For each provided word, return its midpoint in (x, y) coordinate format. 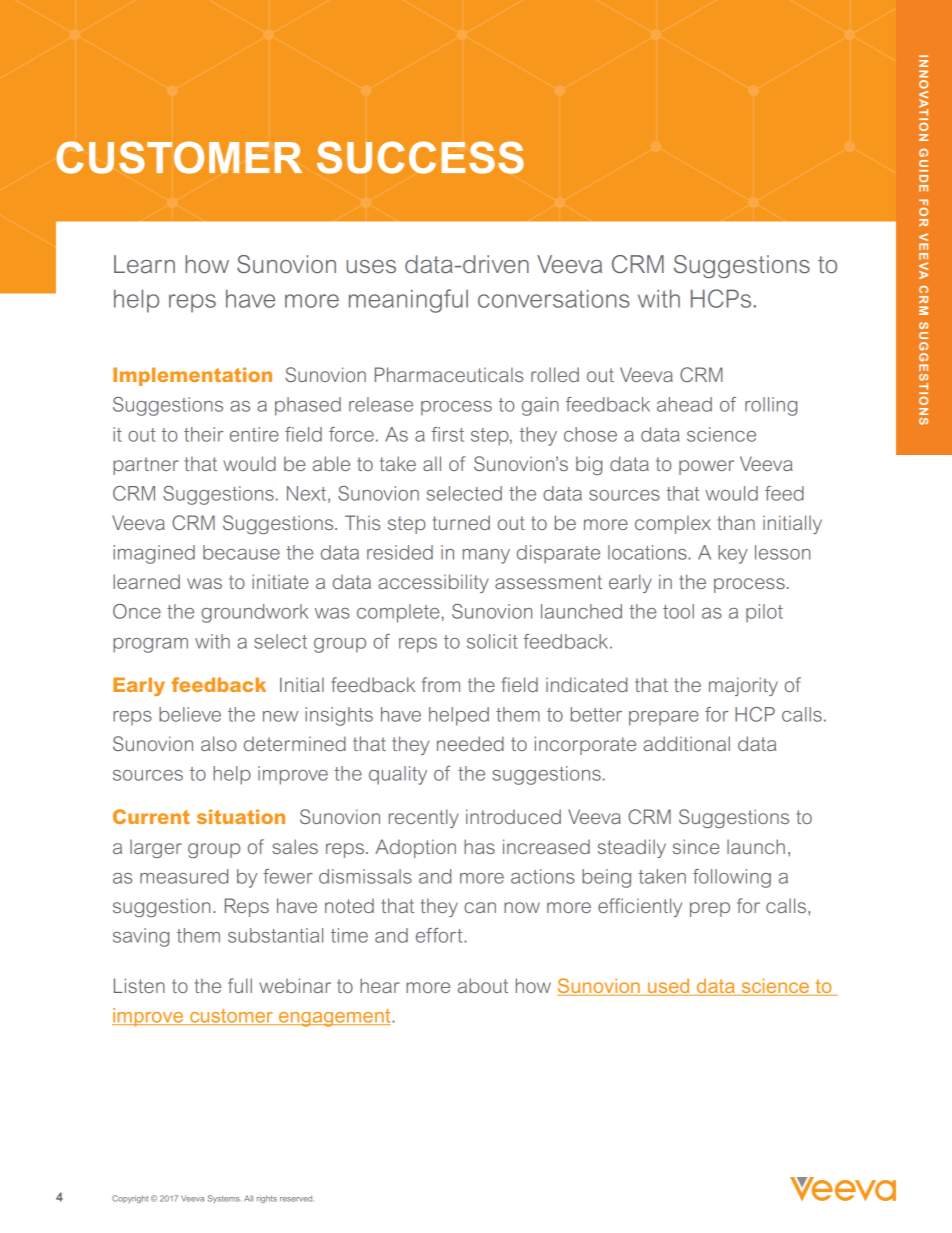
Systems (224, 1199)
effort (440, 935)
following (732, 878)
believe (190, 714)
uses (371, 266)
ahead (684, 404)
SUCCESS (420, 157)
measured (184, 876)
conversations (554, 298)
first (447, 434)
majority (743, 686)
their (204, 434)
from (441, 684)
